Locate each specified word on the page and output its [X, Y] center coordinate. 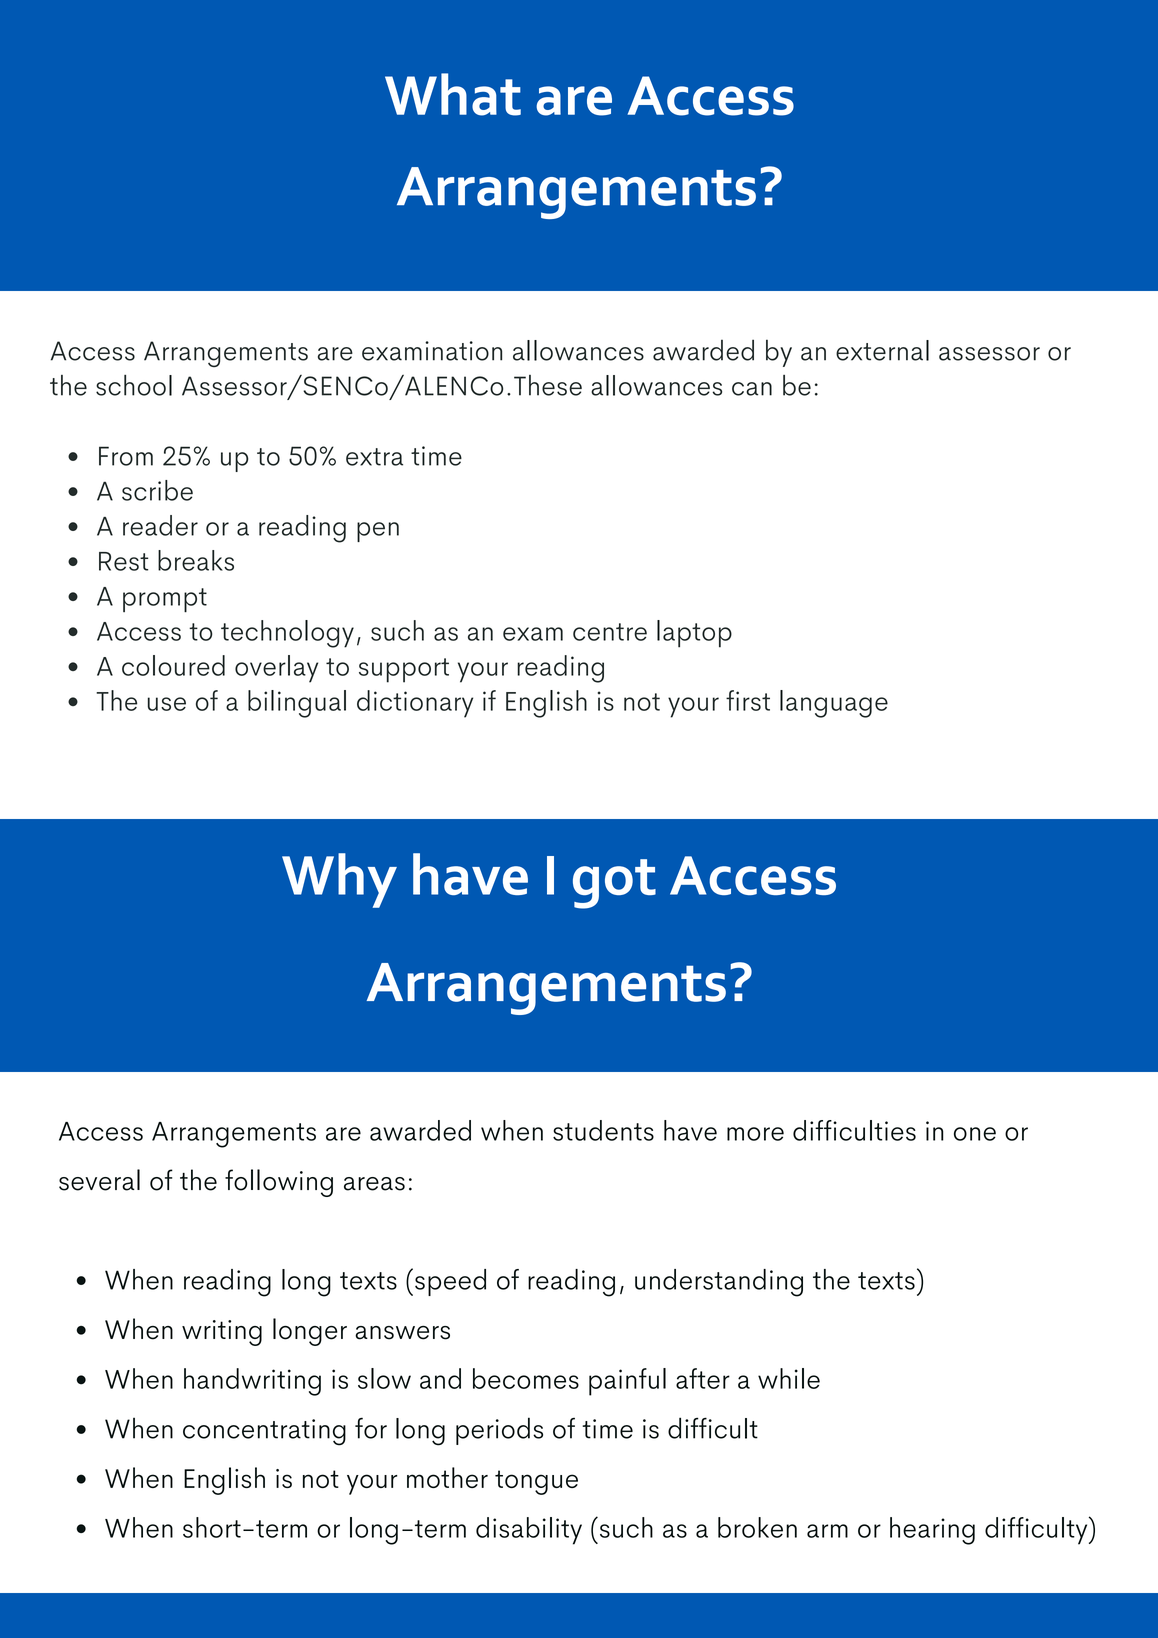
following [279, 1183]
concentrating [264, 1432]
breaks [196, 560]
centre [610, 632]
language [834, 704]
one [975, 1134]
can [752, 389]
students [603, 1130]
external [882, 350]
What [453, 94]
